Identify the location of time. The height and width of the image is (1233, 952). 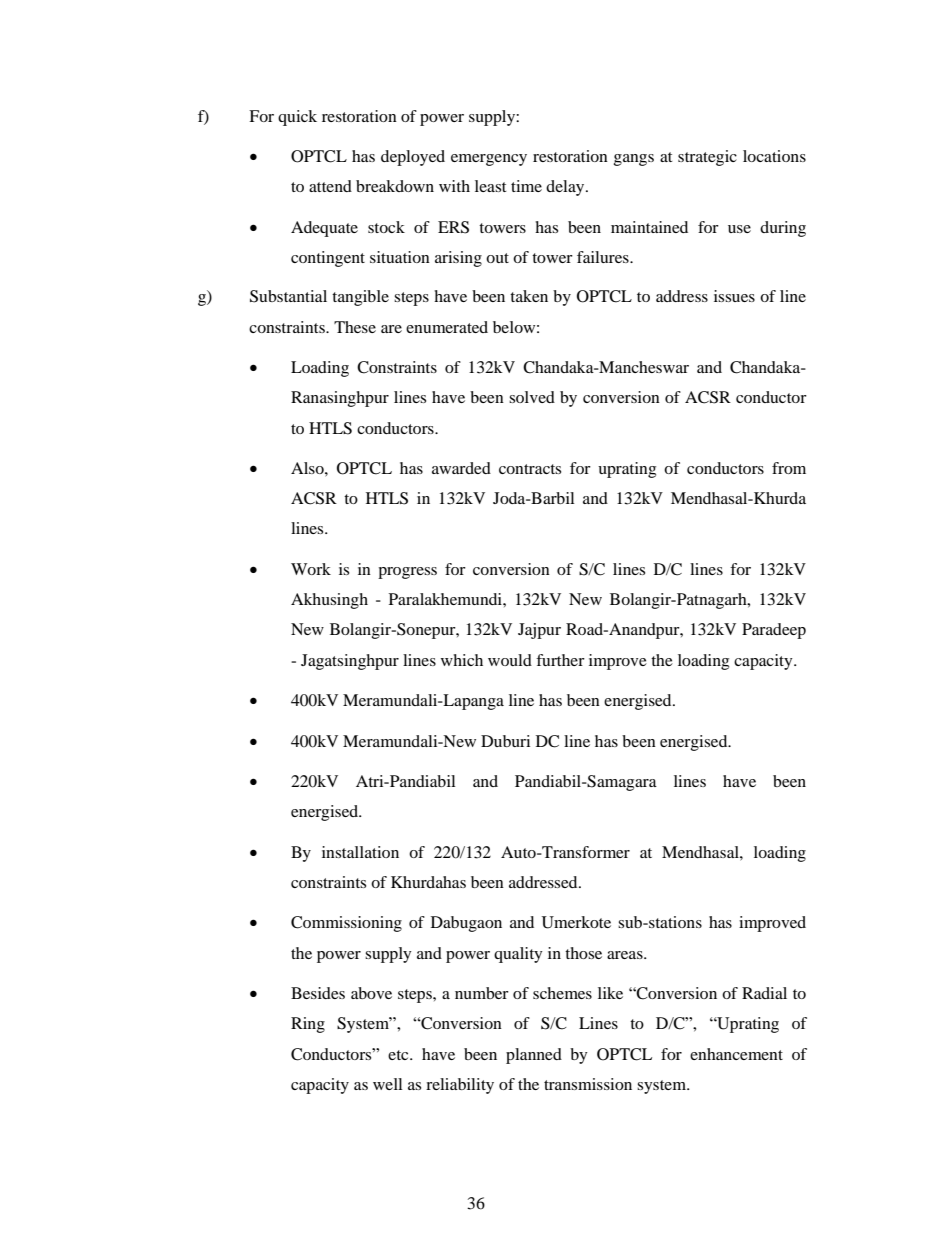
(526, 186).
